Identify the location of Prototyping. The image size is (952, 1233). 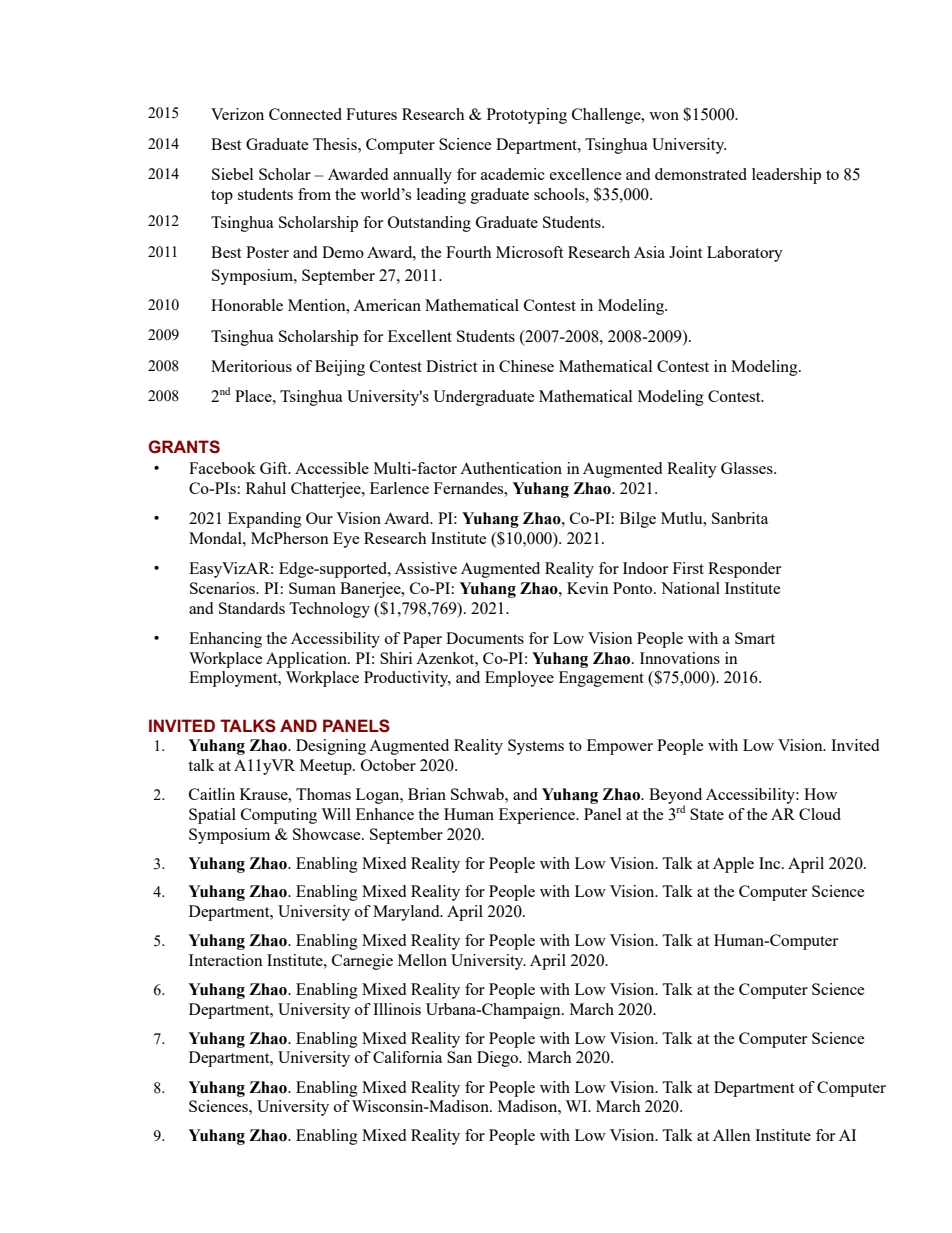
(527, 116).
